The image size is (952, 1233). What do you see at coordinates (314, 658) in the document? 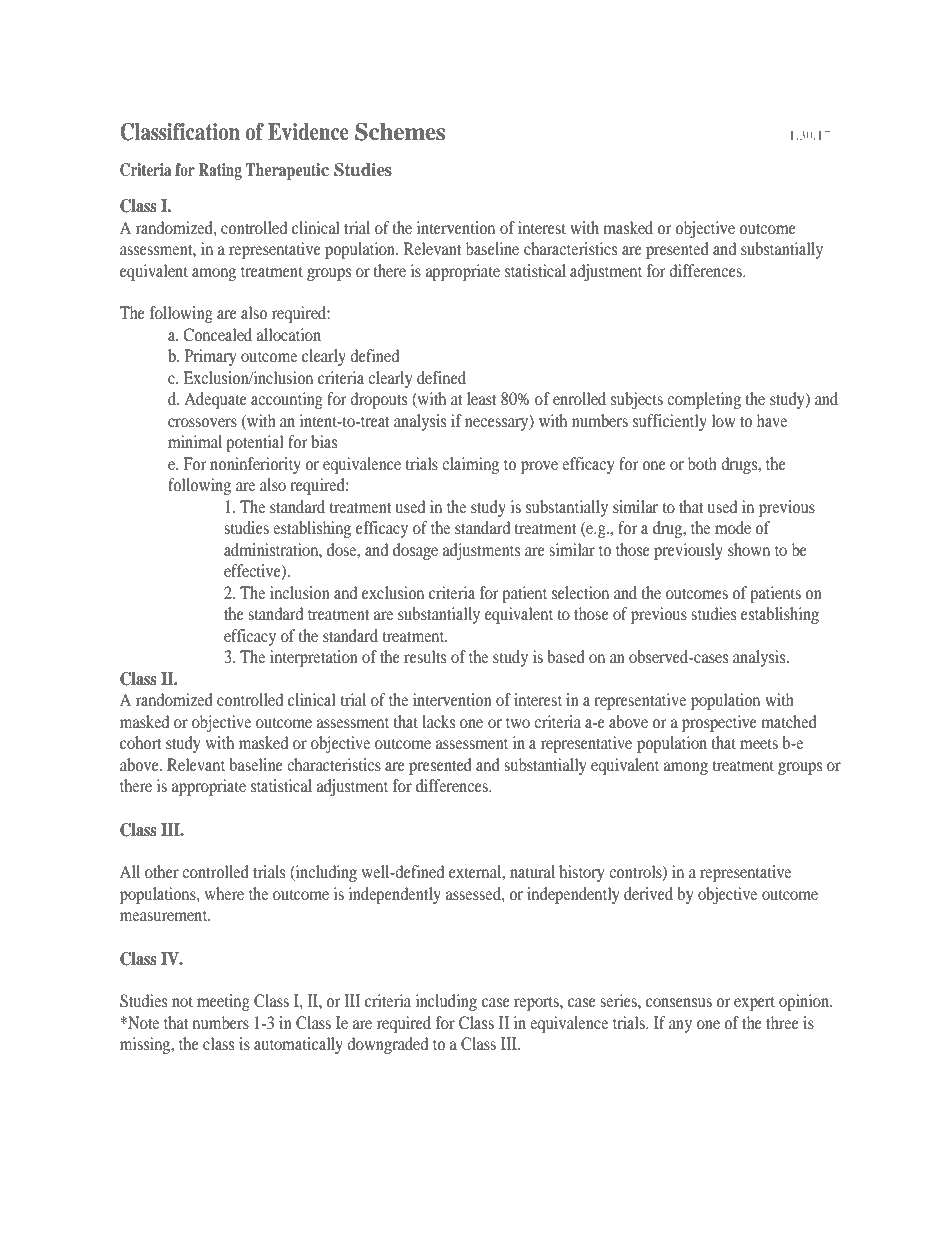
I see `interpretation` at bounding box center [314, 658].
